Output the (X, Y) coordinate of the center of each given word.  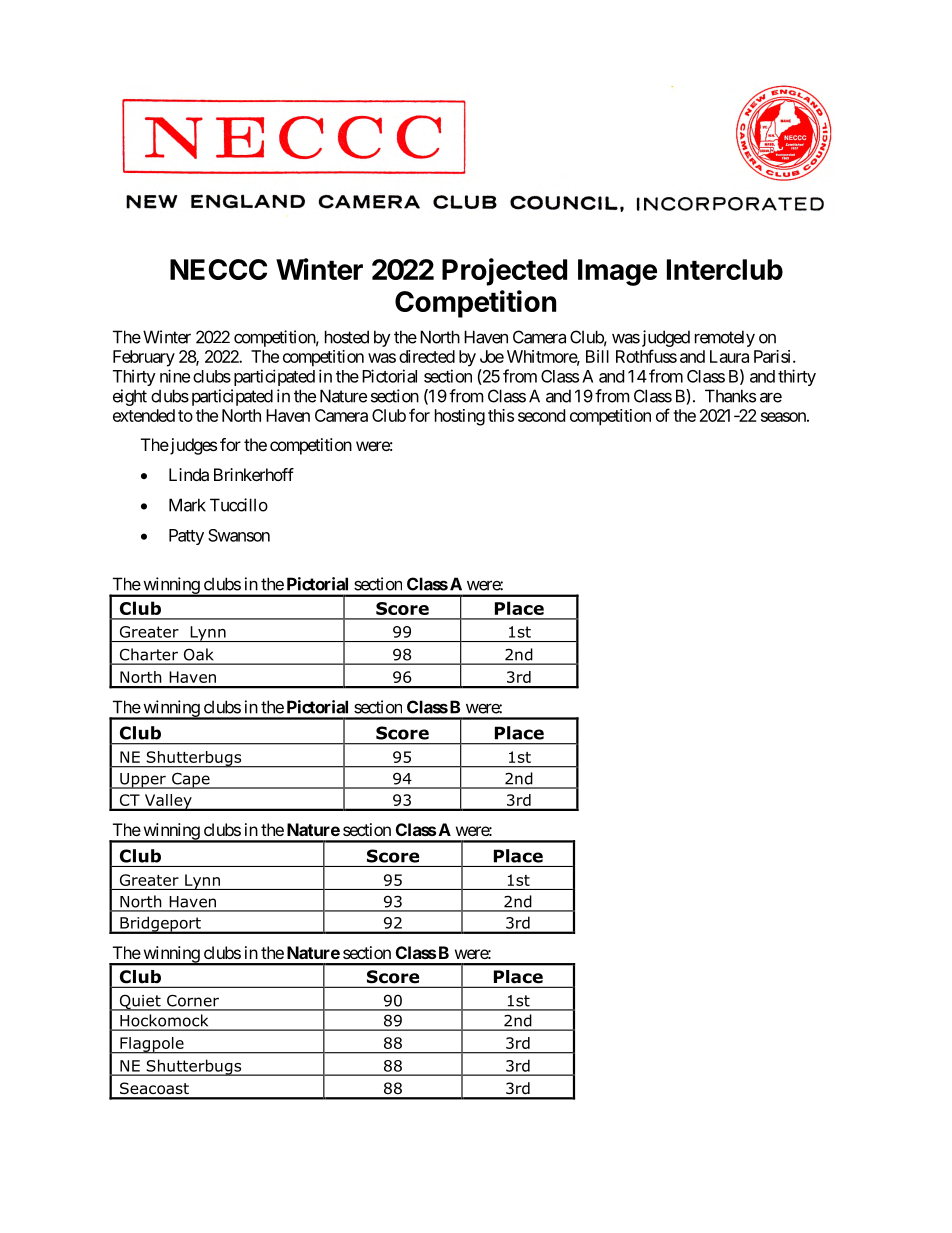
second (541, 415)
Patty (186, 537)
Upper (143, 781)
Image (617, 272)
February (144, 358)
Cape (191, 780)
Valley (168, 802)
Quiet (140, 1002)
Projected (504, 272)
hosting (460, 417)
